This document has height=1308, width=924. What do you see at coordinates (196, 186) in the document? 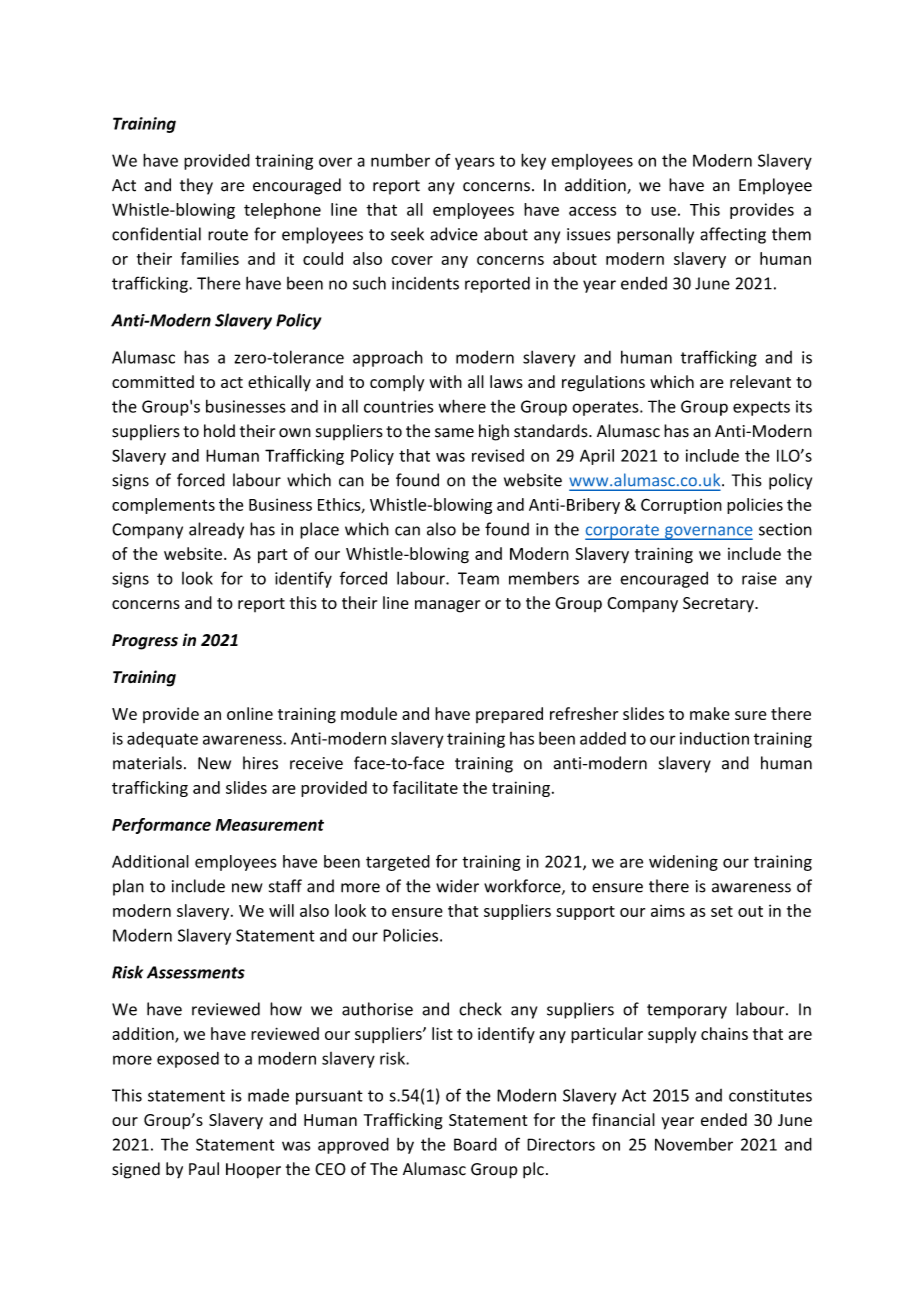
I see `they` at bounding box center [196, 186].
